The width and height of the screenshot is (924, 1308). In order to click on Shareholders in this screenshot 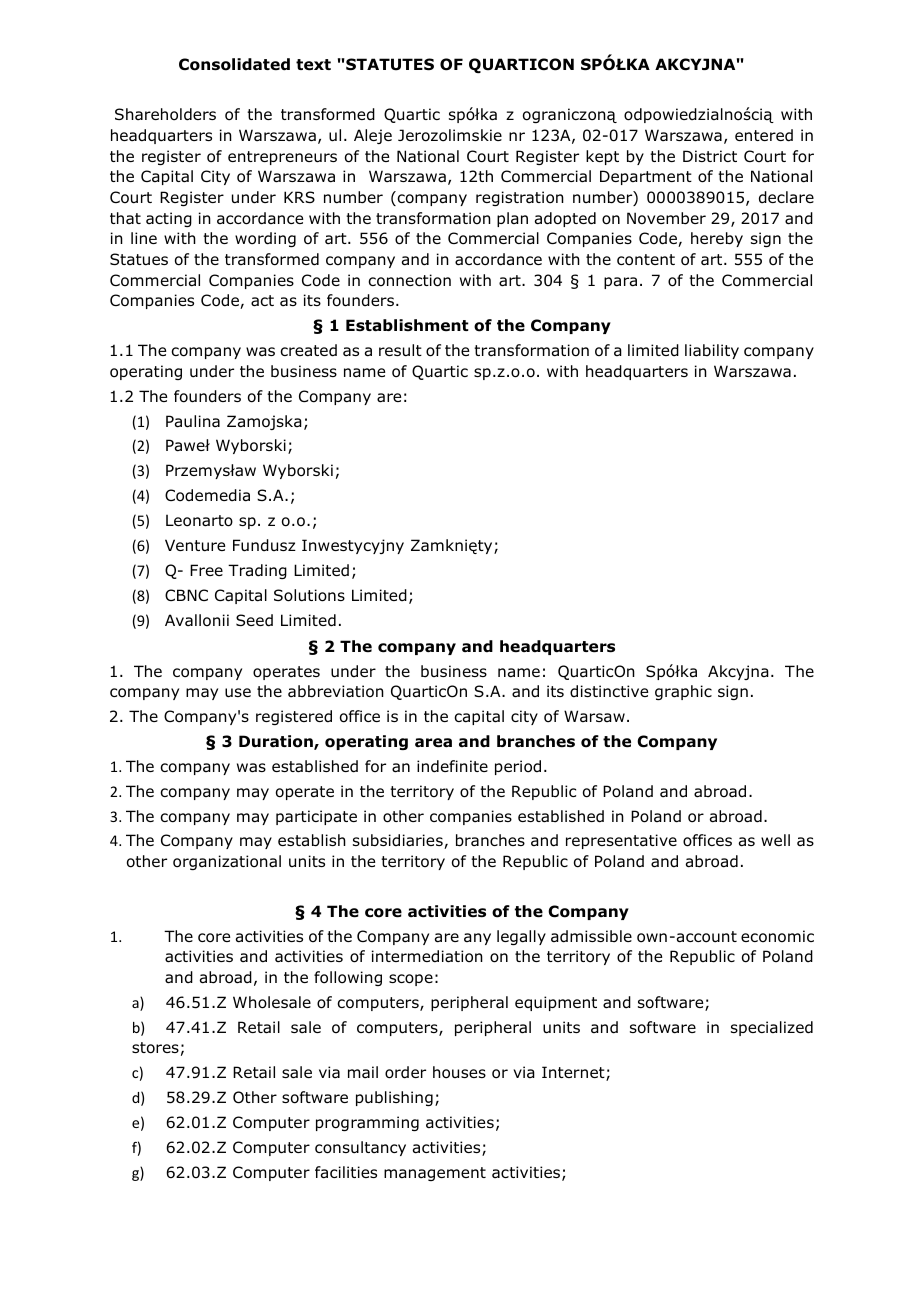, I will do `click(165, 114)`.
